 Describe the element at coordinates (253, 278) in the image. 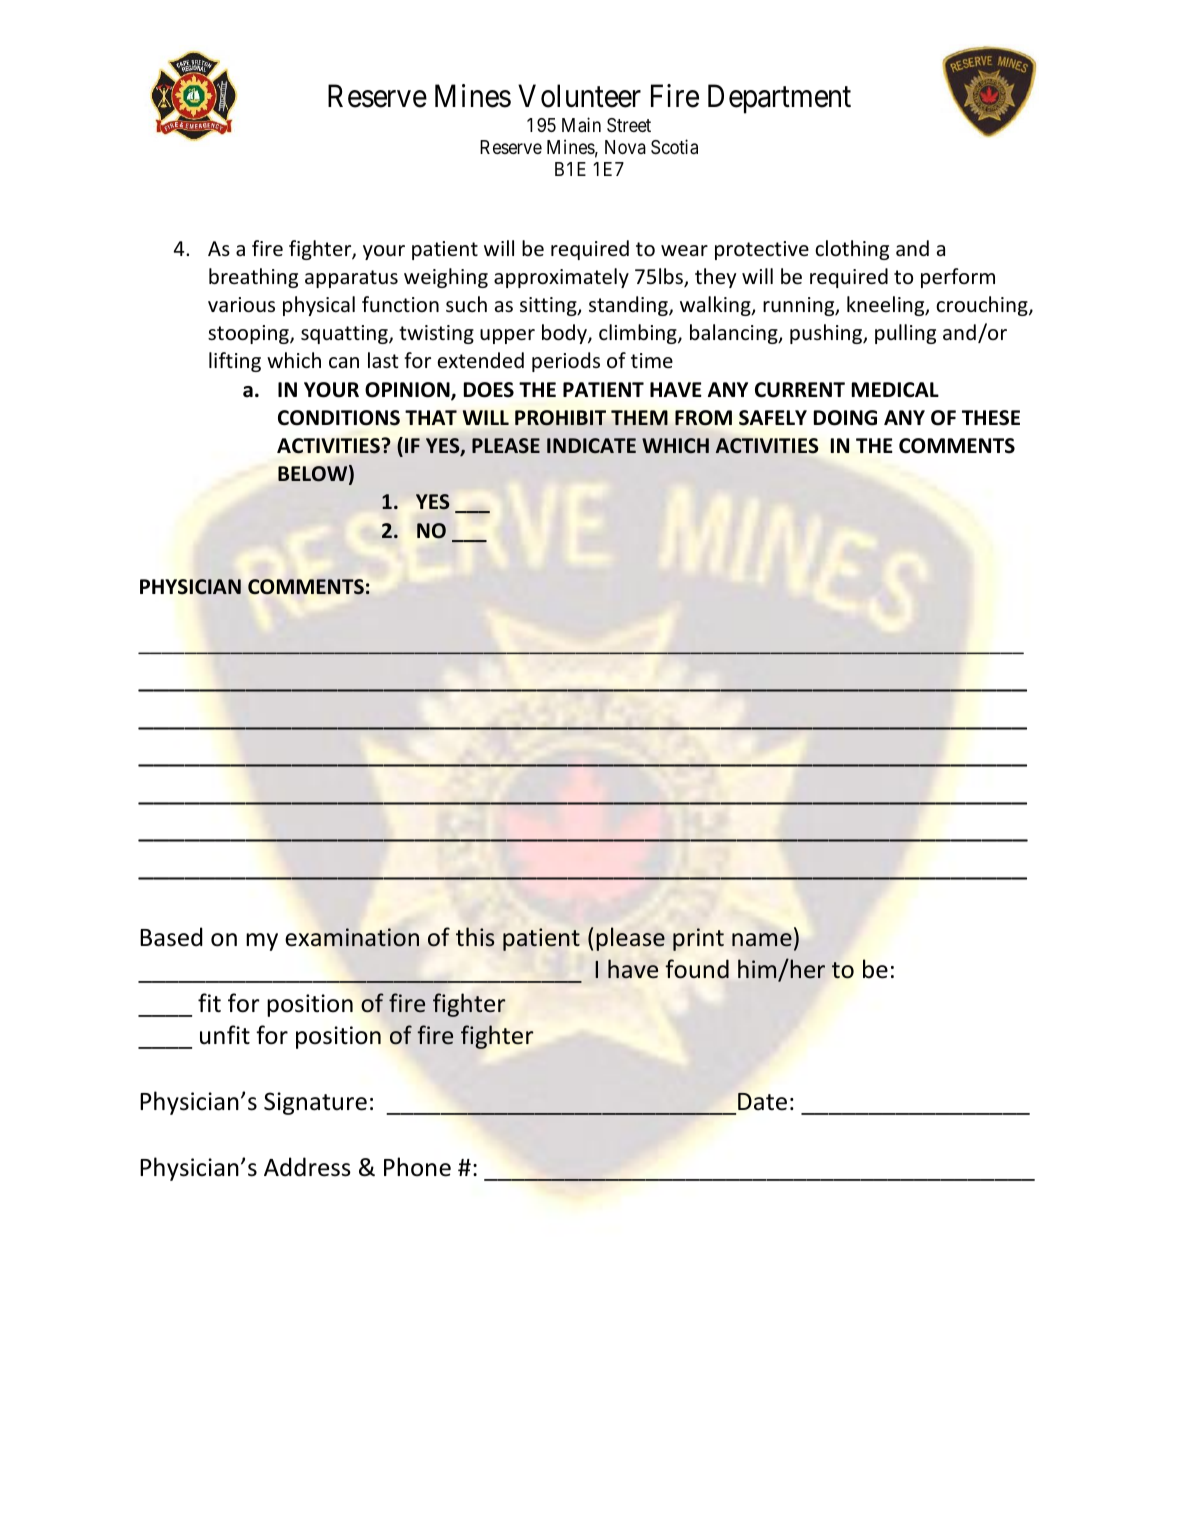

I see `breathing` at that location.
